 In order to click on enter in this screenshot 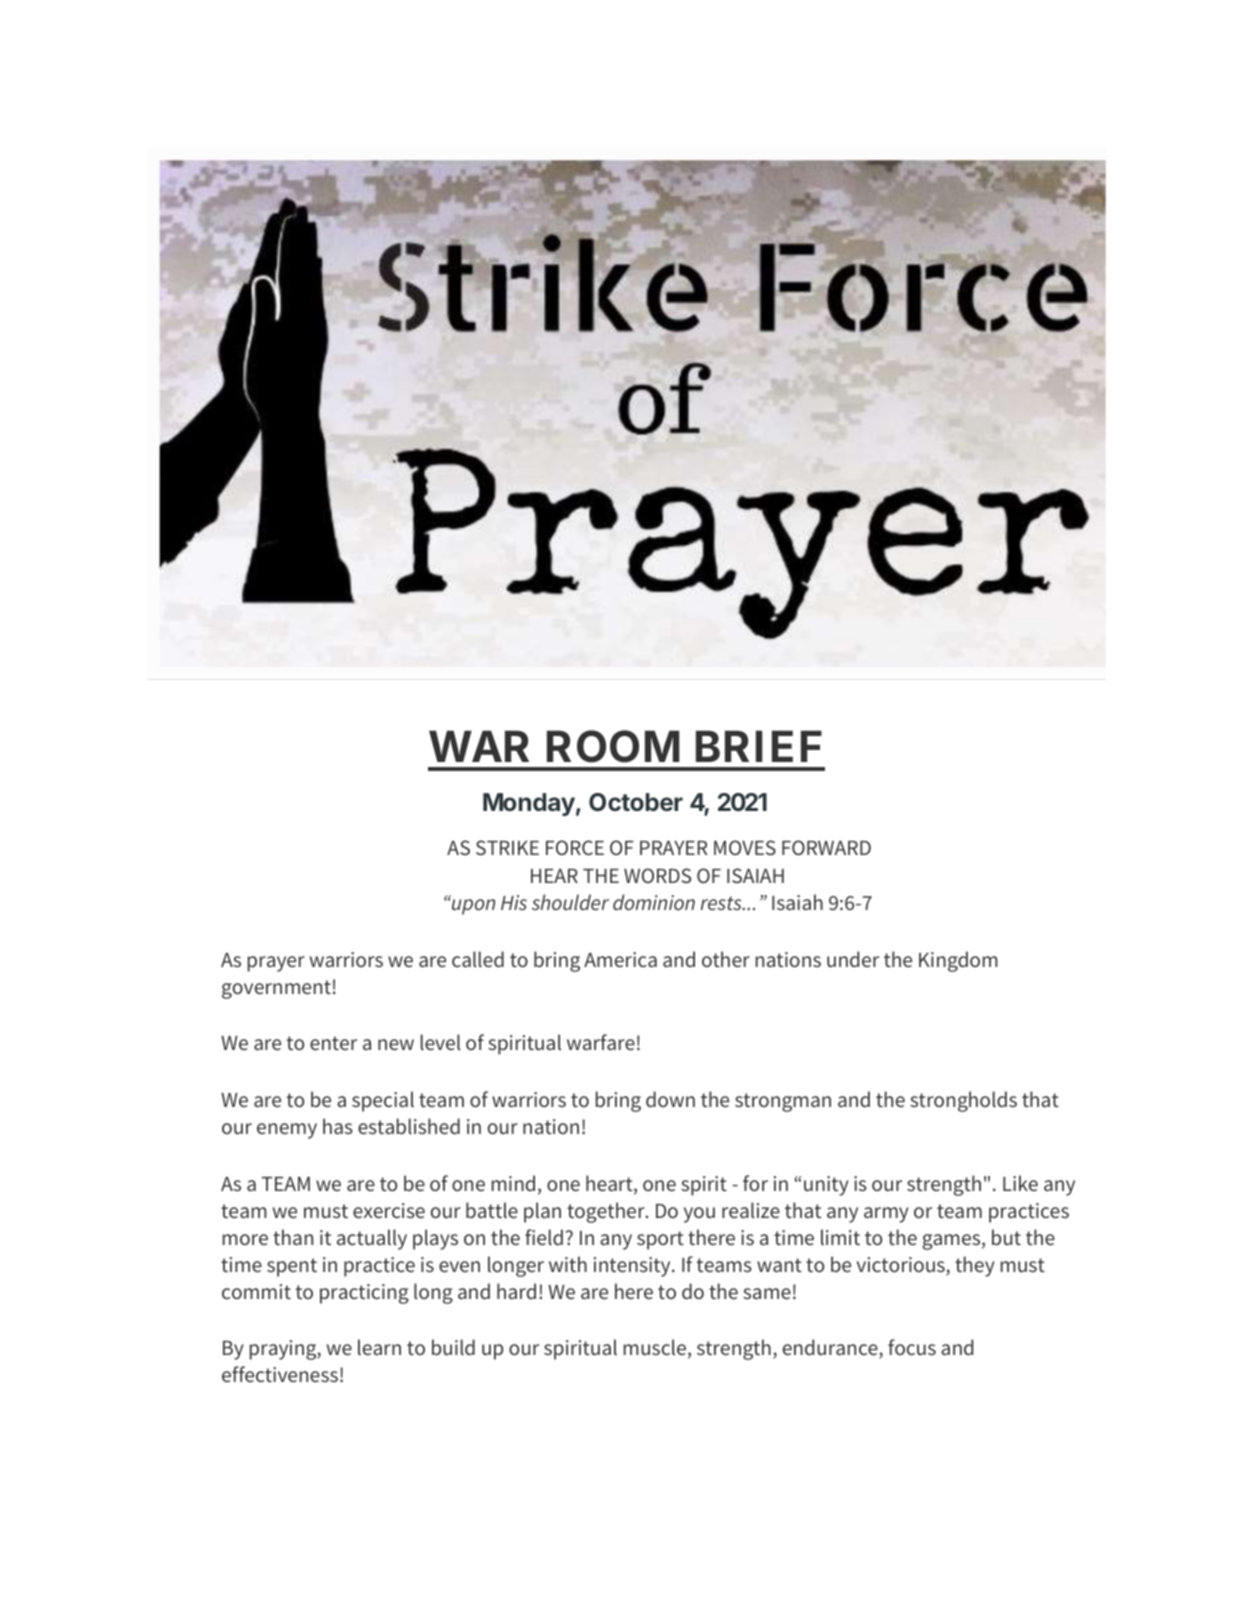, I will do `click(333, 1043)`.
